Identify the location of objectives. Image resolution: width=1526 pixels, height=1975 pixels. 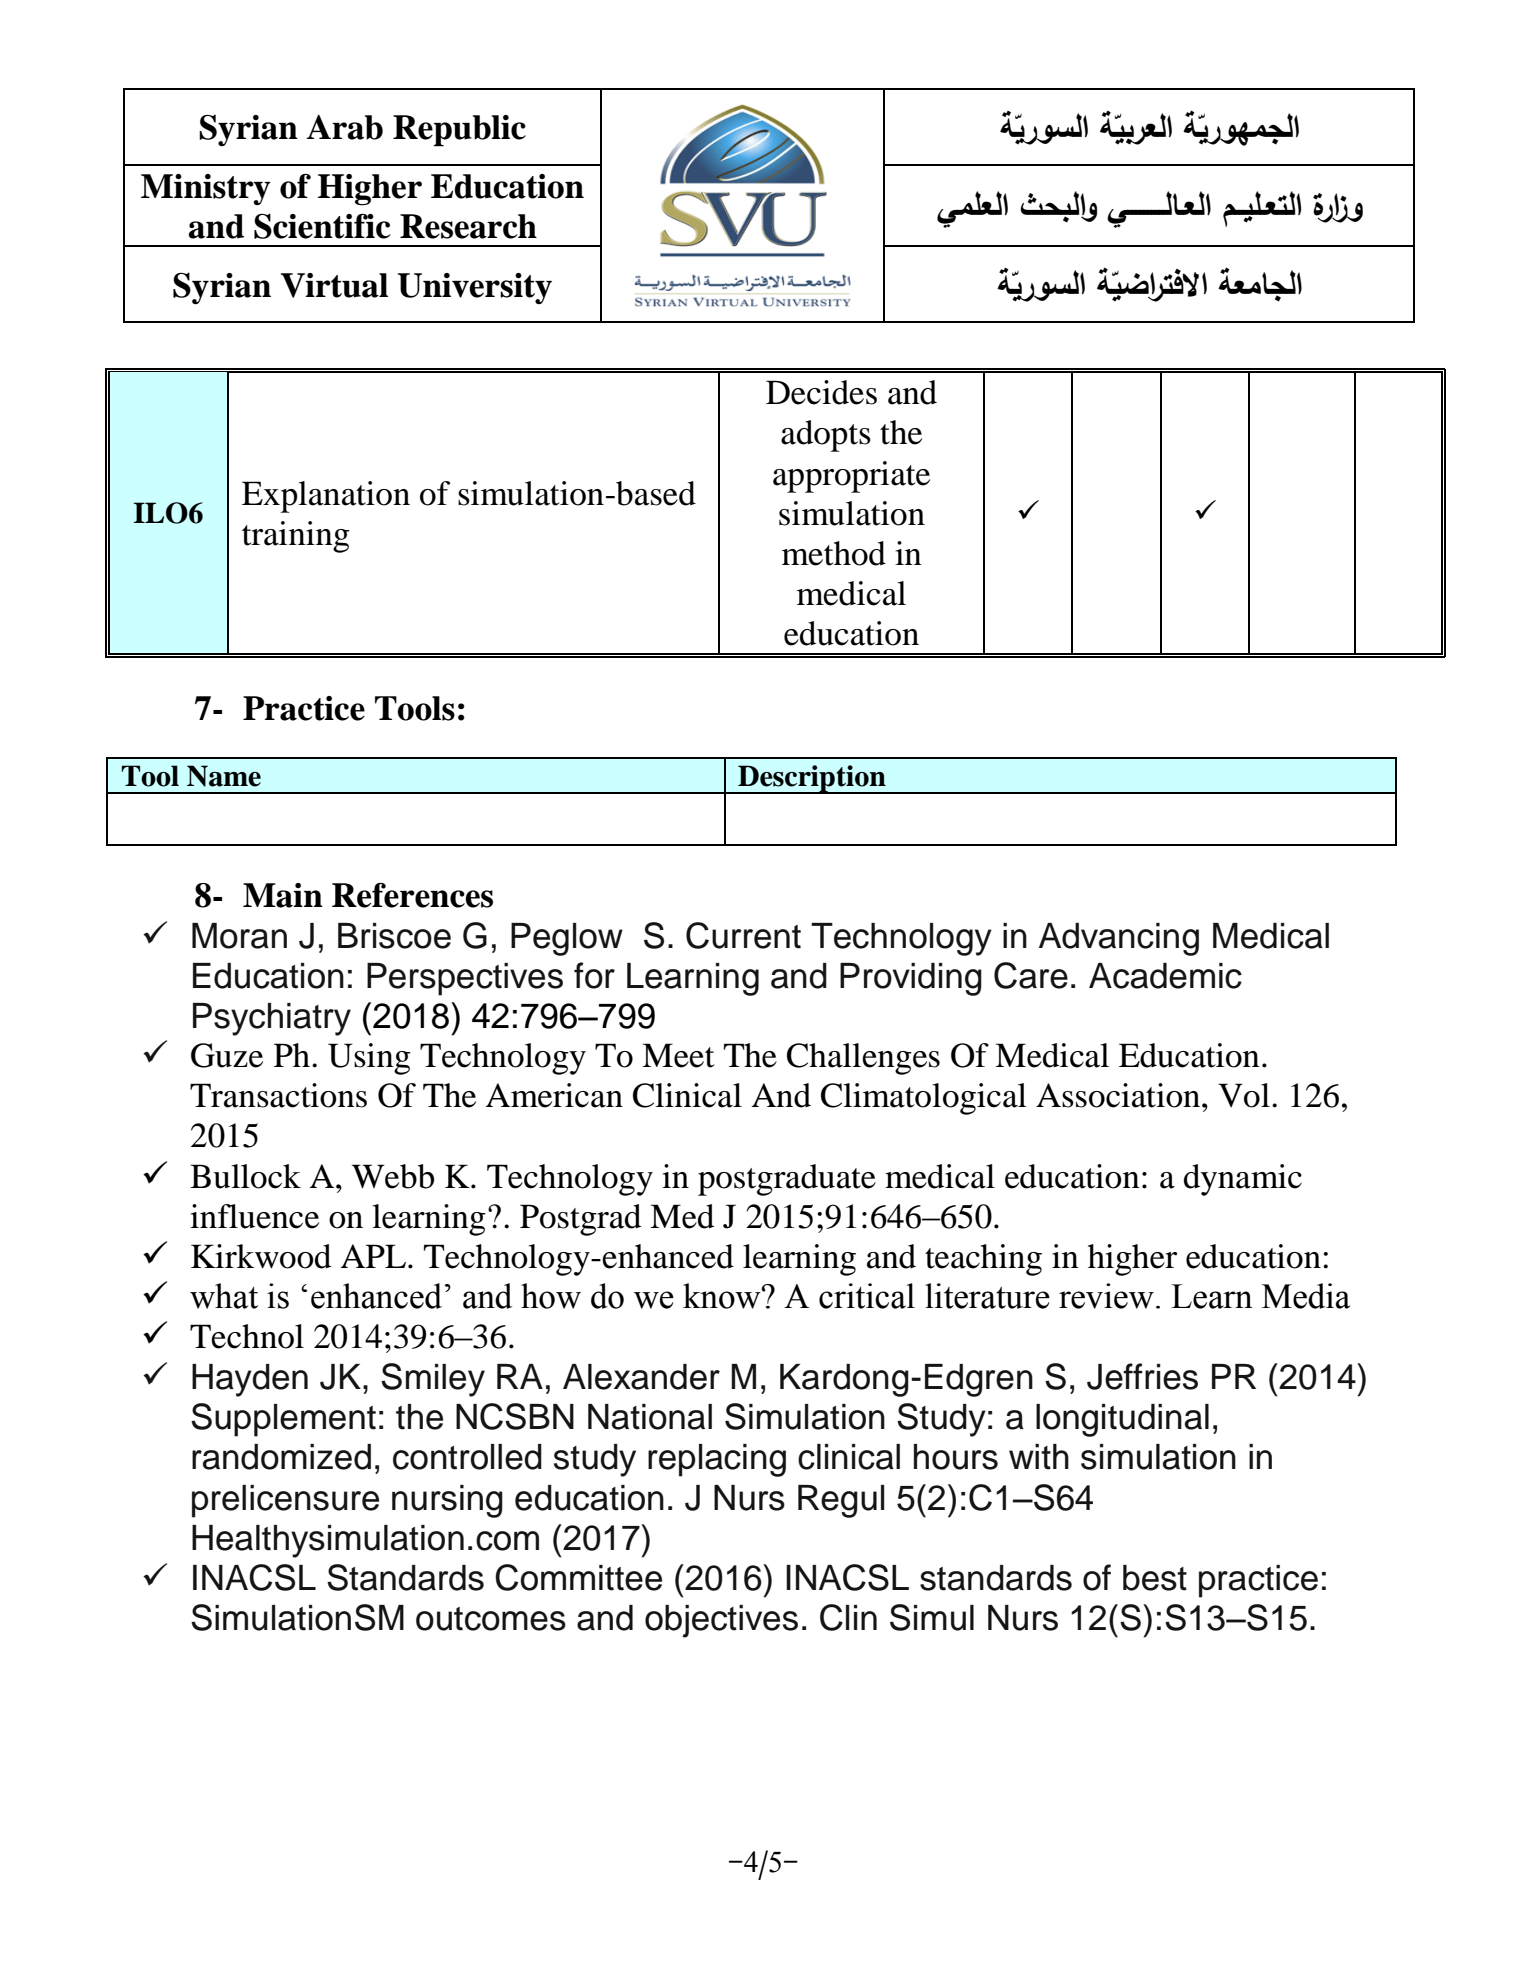
(721, 1621).
